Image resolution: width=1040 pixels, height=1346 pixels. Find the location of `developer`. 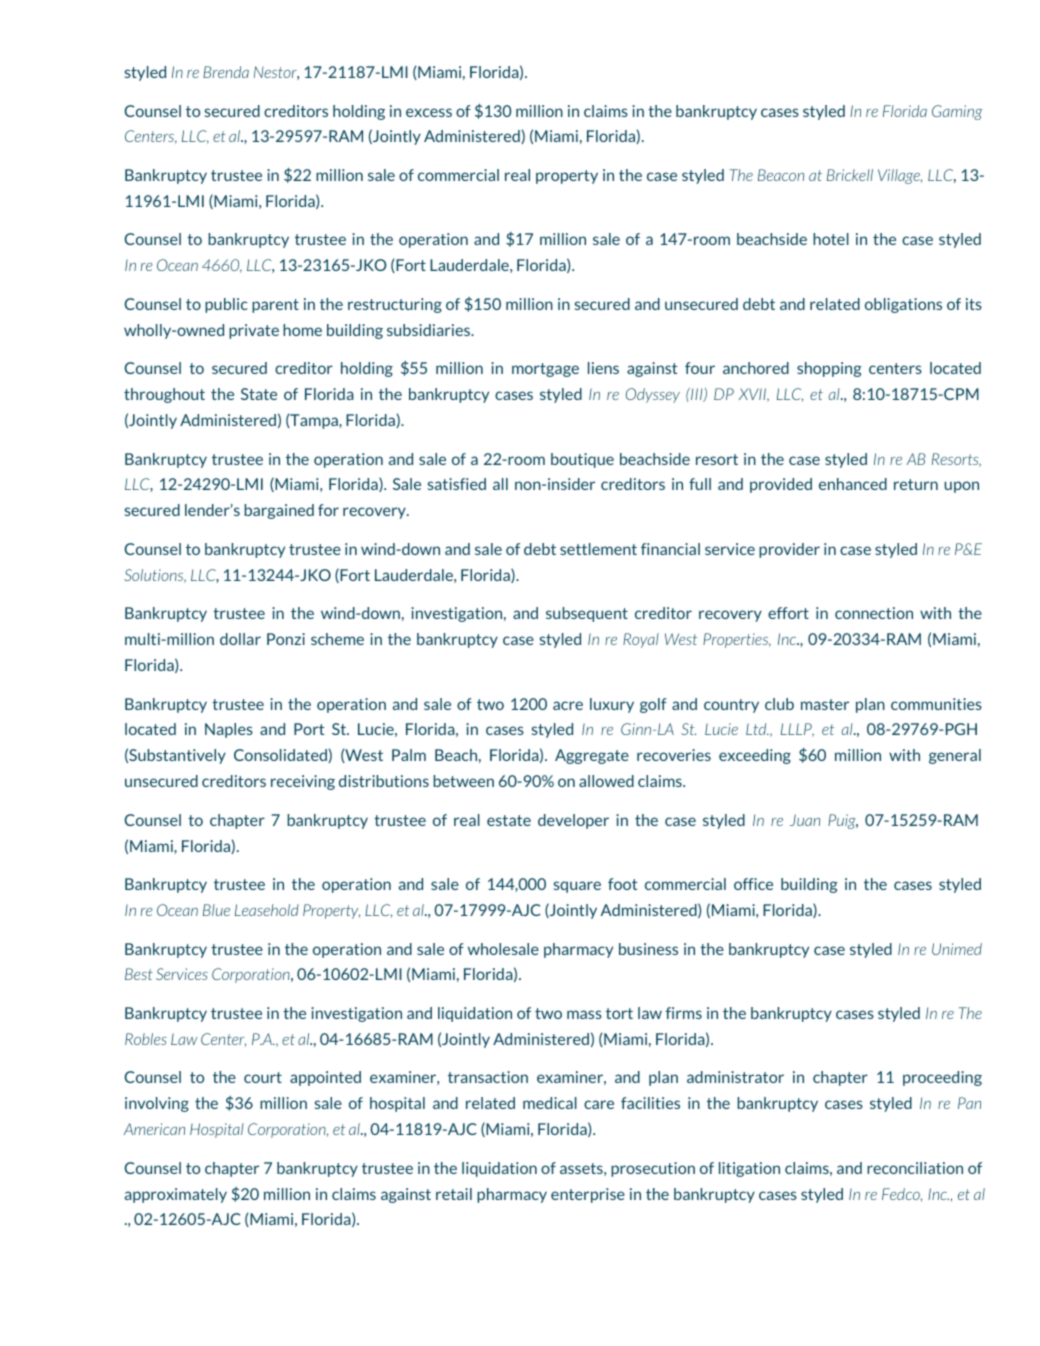

developer is located at coordinates (573, 821).
